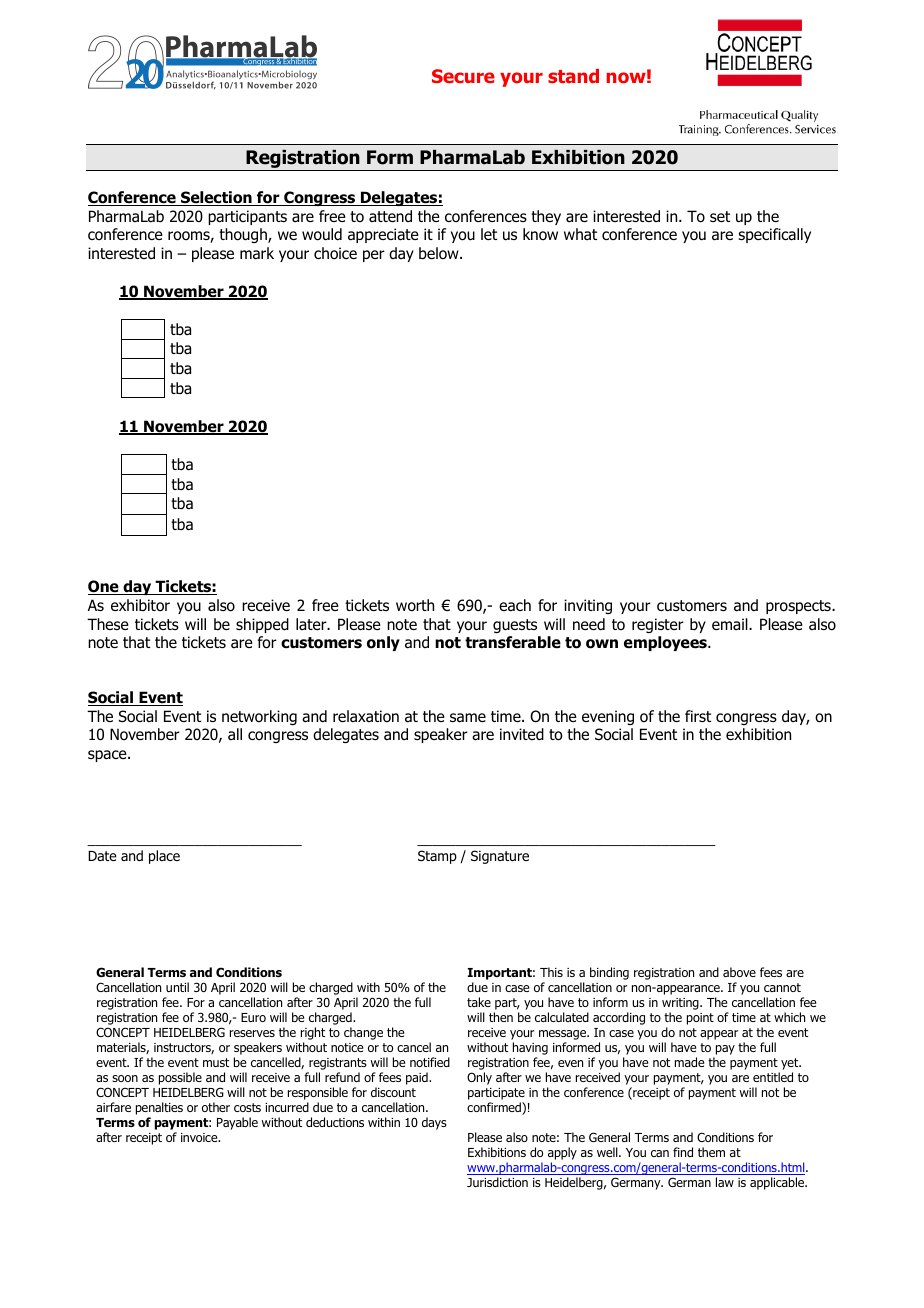  I want to click on set, so click(720, 216).
